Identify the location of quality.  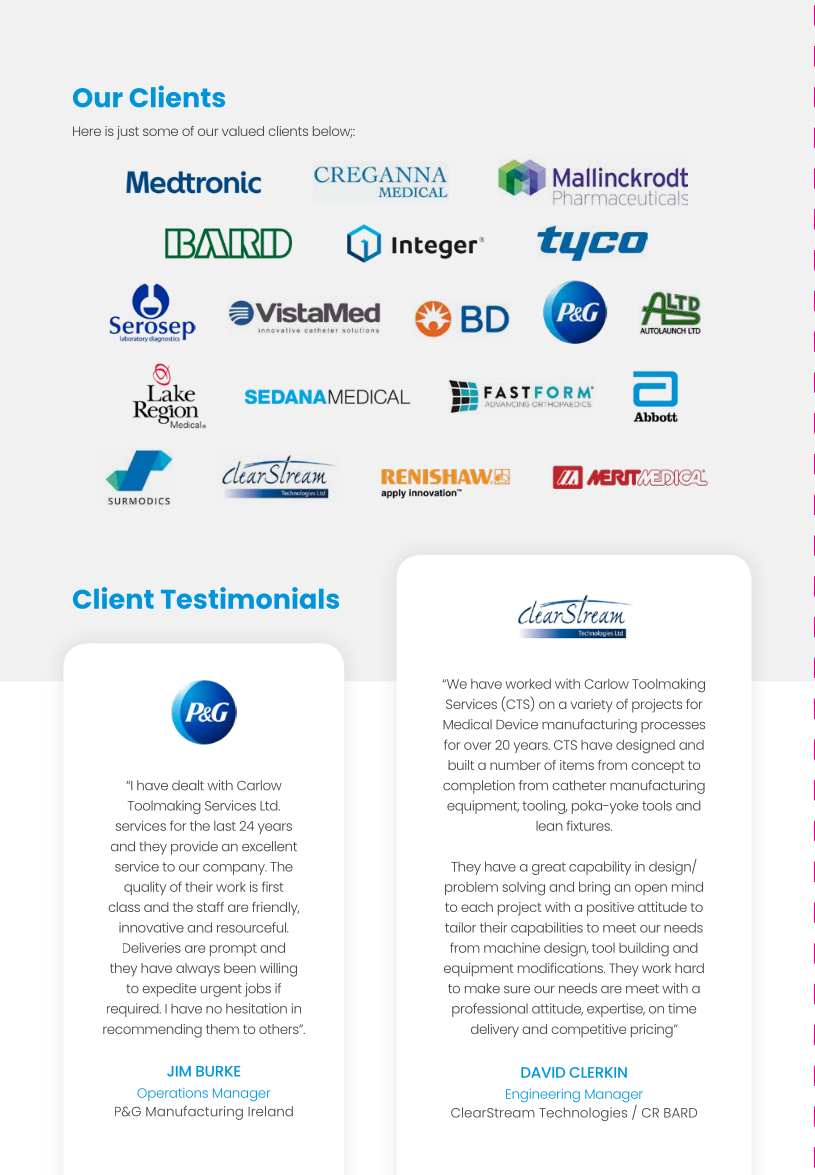
(145, 888).
